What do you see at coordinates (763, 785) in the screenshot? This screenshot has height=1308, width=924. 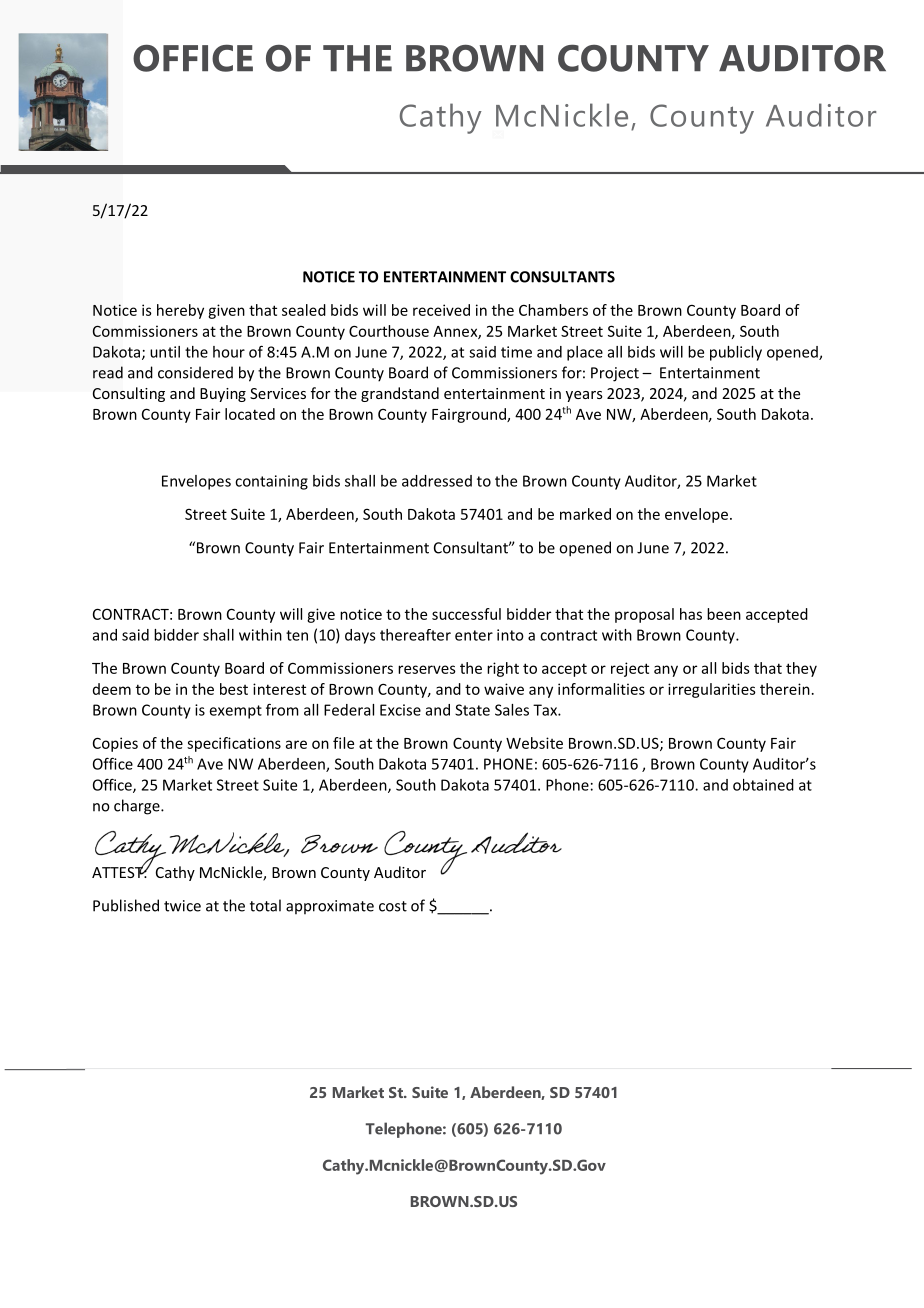 I see `obtained` at bounding box center [763, 785].
